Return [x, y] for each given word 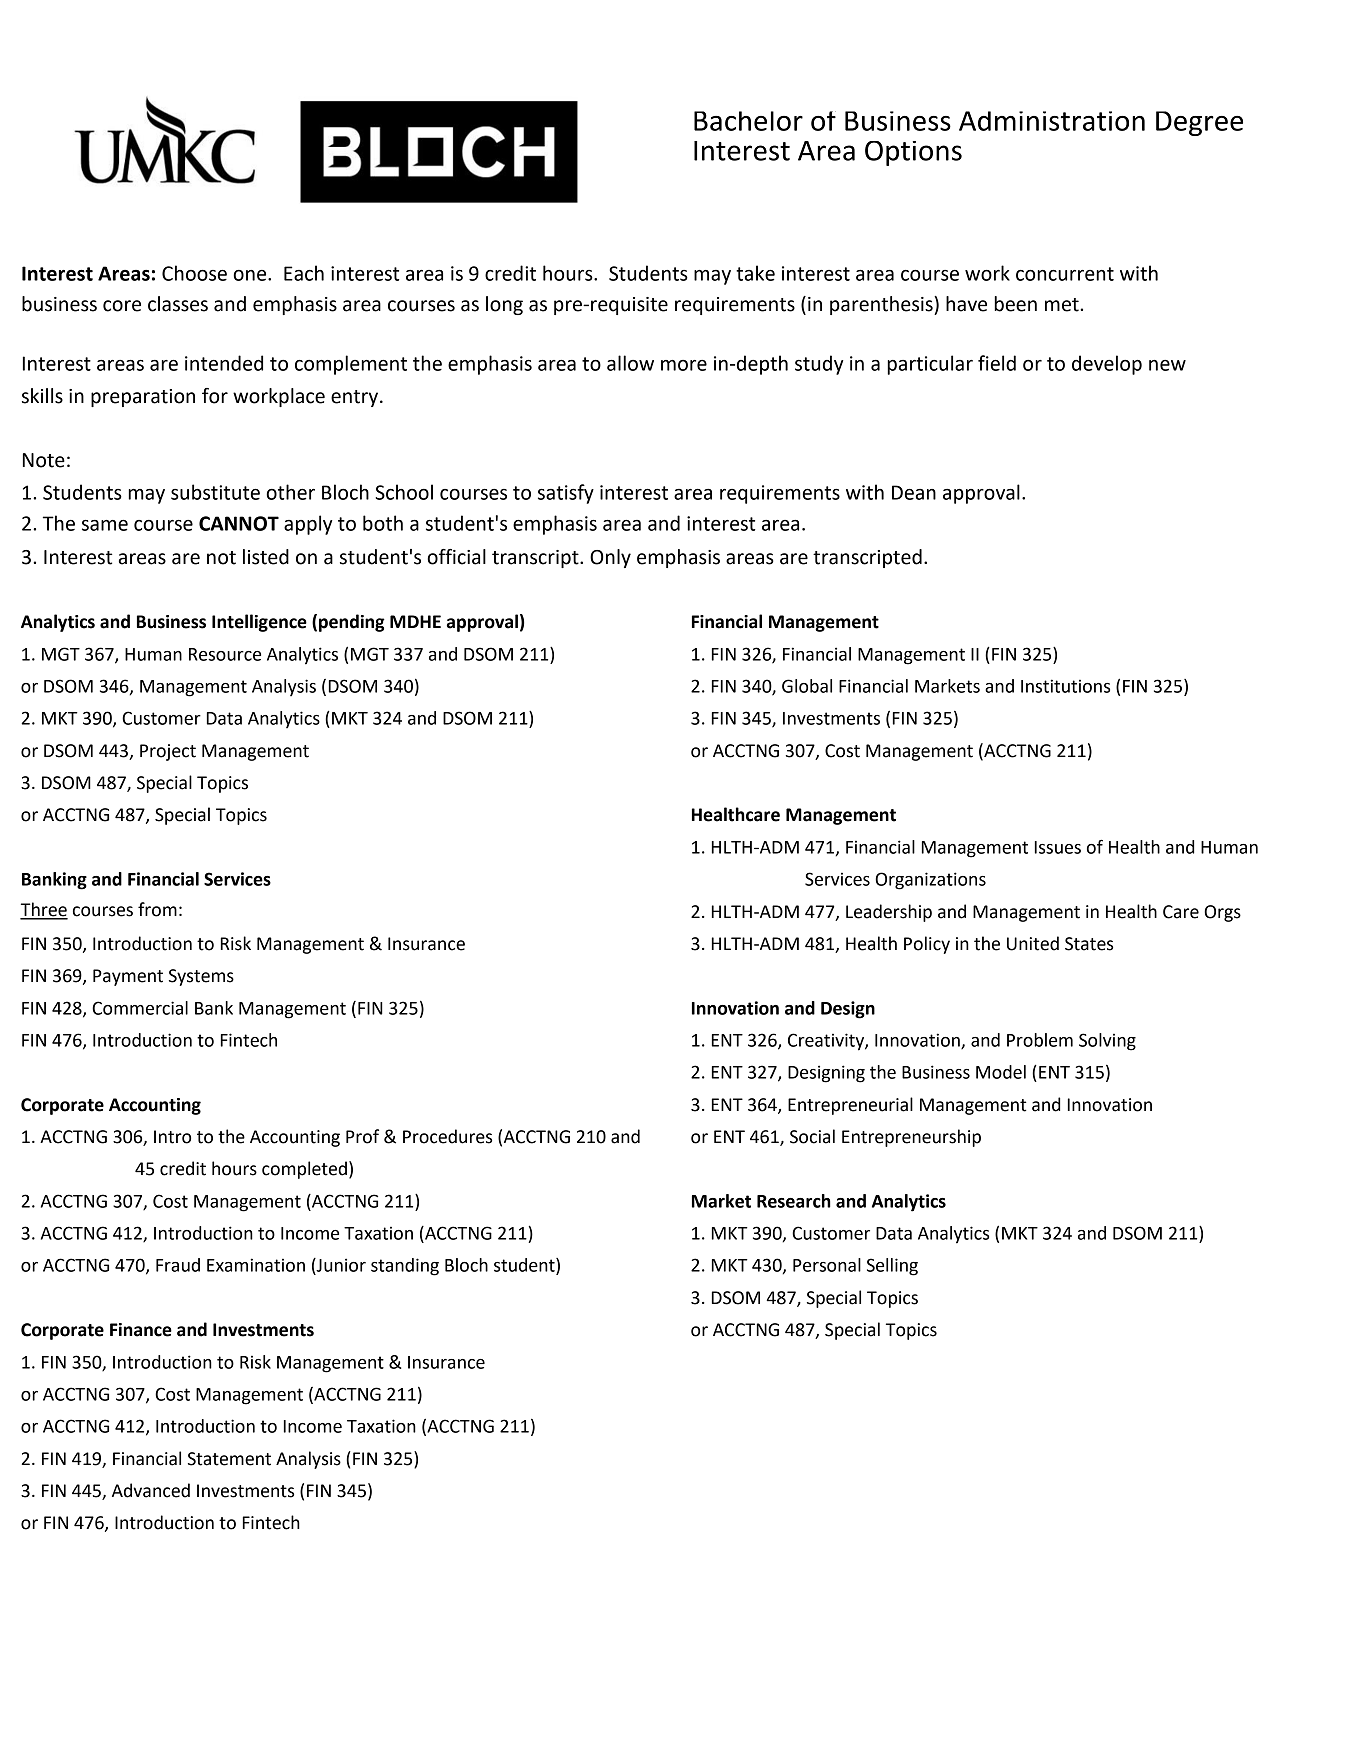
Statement [229, 1459]
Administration [1052, 121]
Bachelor [748, 121]
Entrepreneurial [850, 1106]
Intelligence [259, 623]
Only [610, 558]
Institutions [1065, 686]
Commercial [140, 1008]
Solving [1107, 1042]
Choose [194, 273]
